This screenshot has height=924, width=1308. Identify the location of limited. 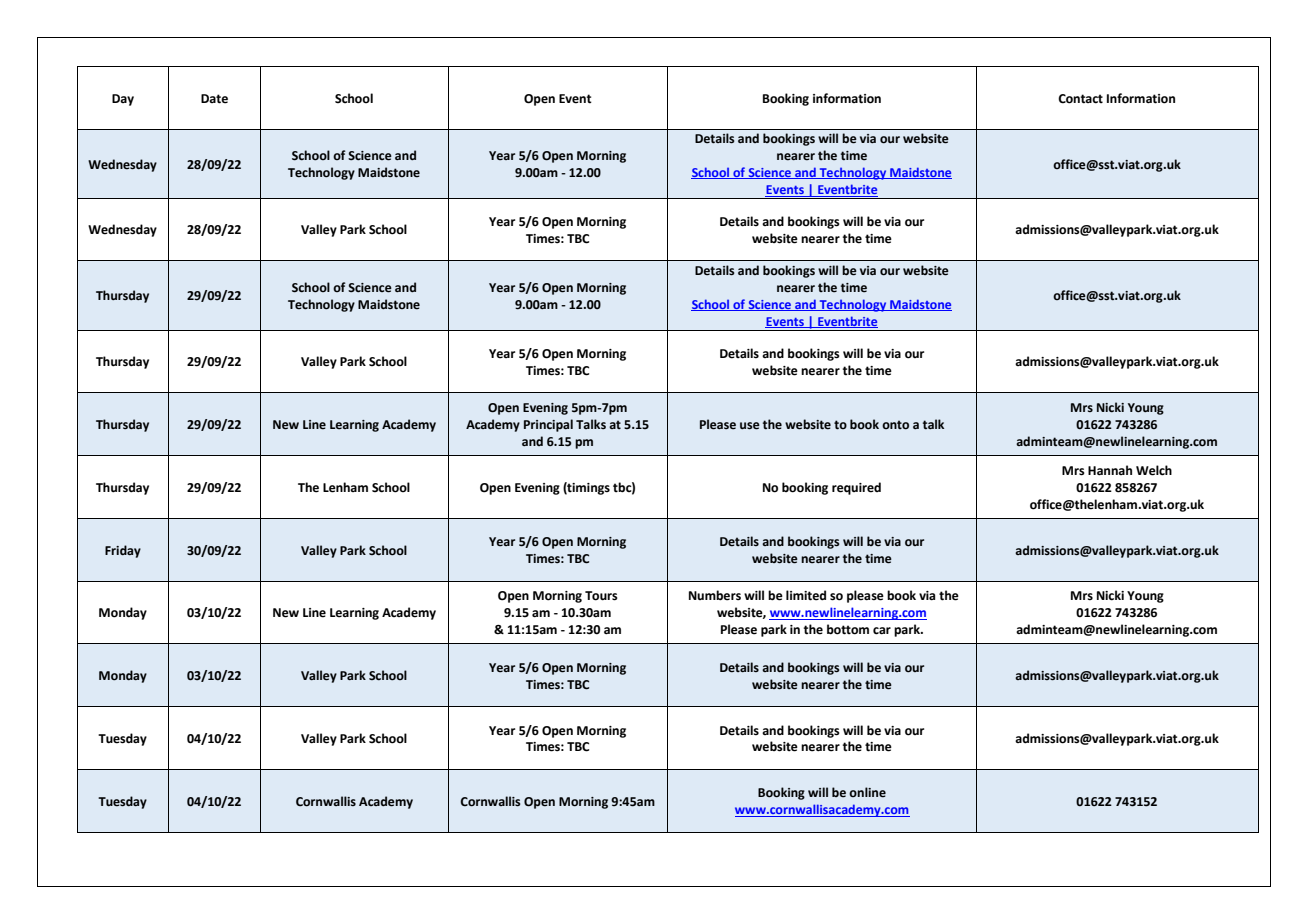
(806, 595).
